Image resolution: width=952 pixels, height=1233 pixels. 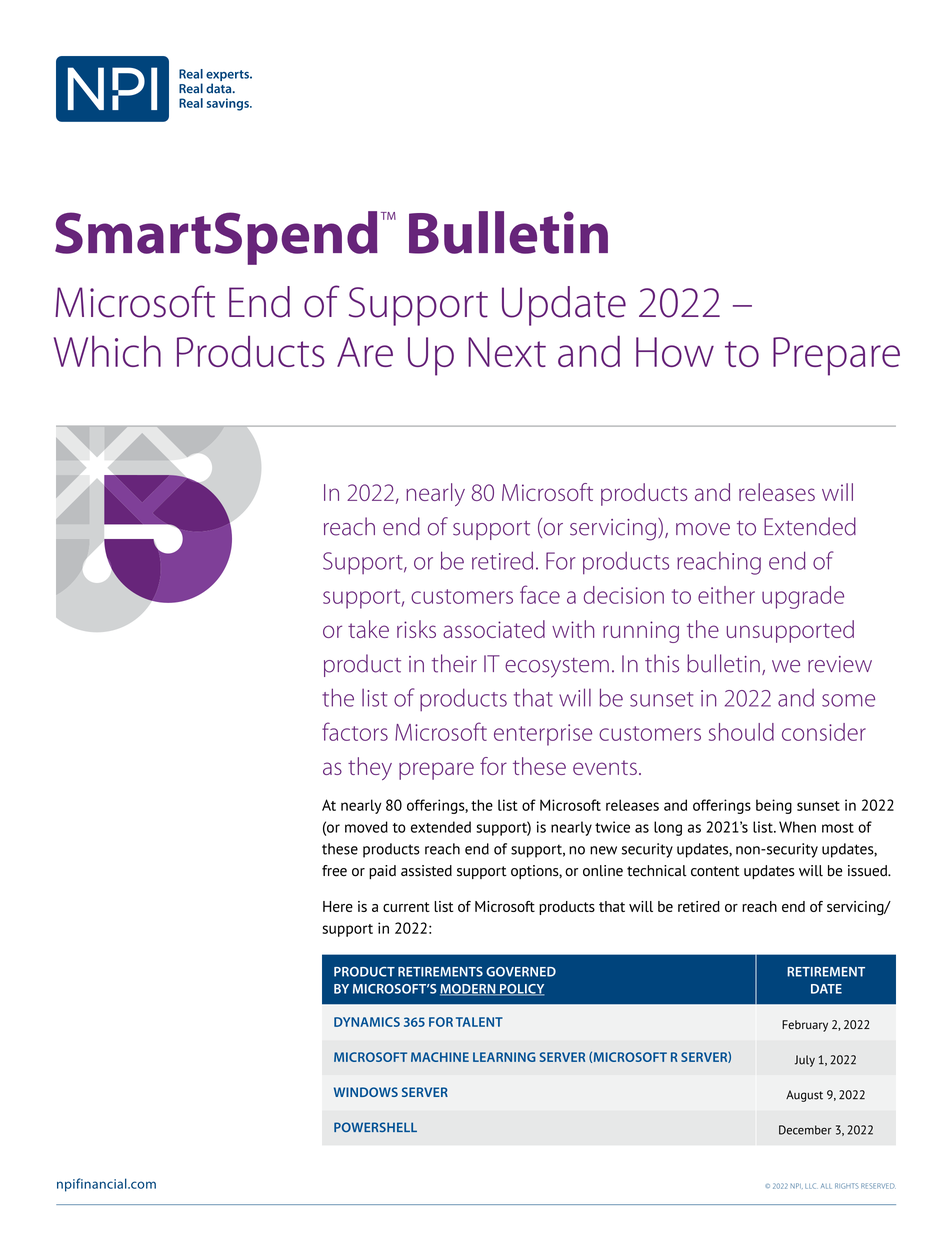 What do you see at coordinates (426, 871) in the page?
I see `assisted` at bounding box center [426, 871].
